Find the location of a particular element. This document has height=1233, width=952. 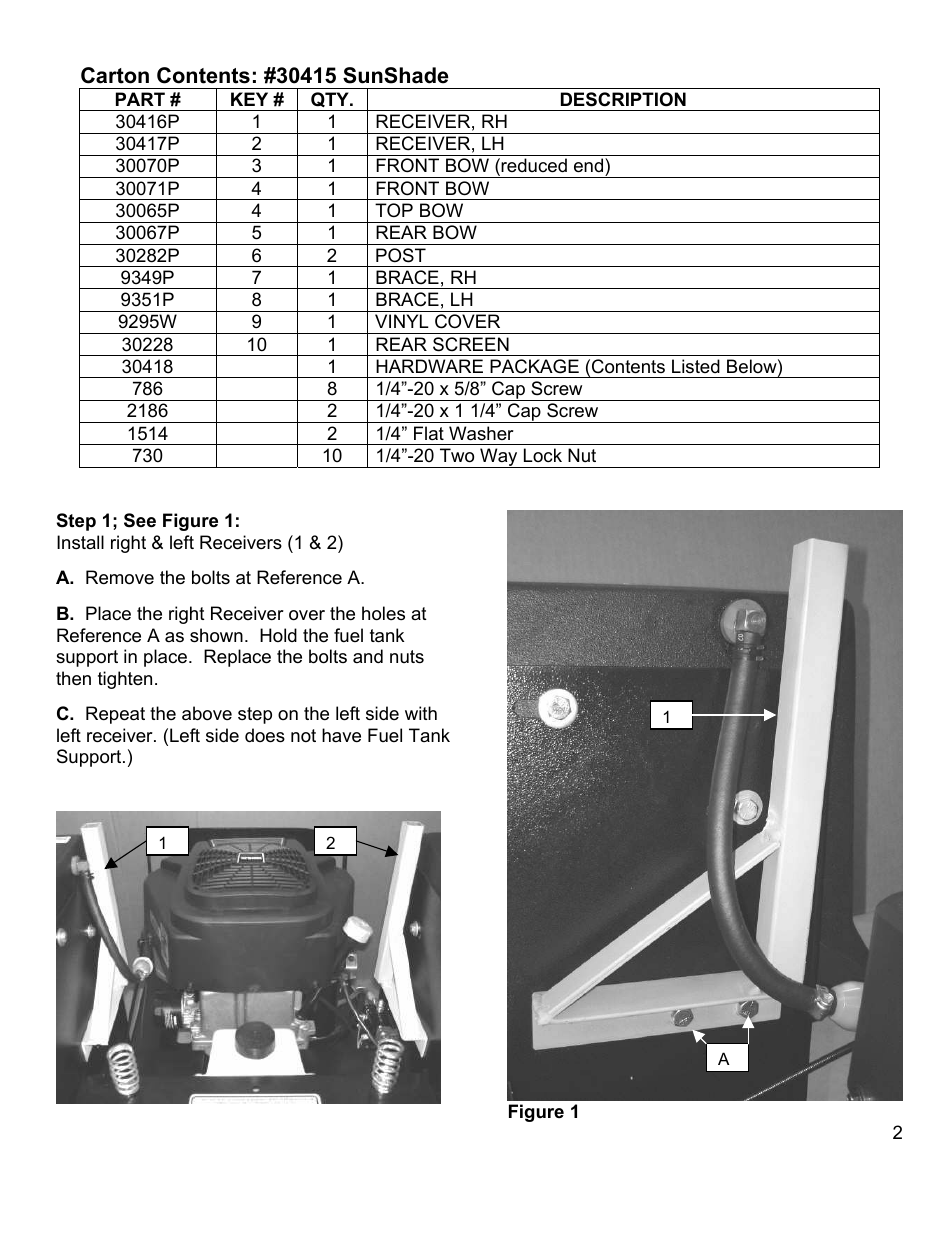

Two is located at coordinates (457, 455).
